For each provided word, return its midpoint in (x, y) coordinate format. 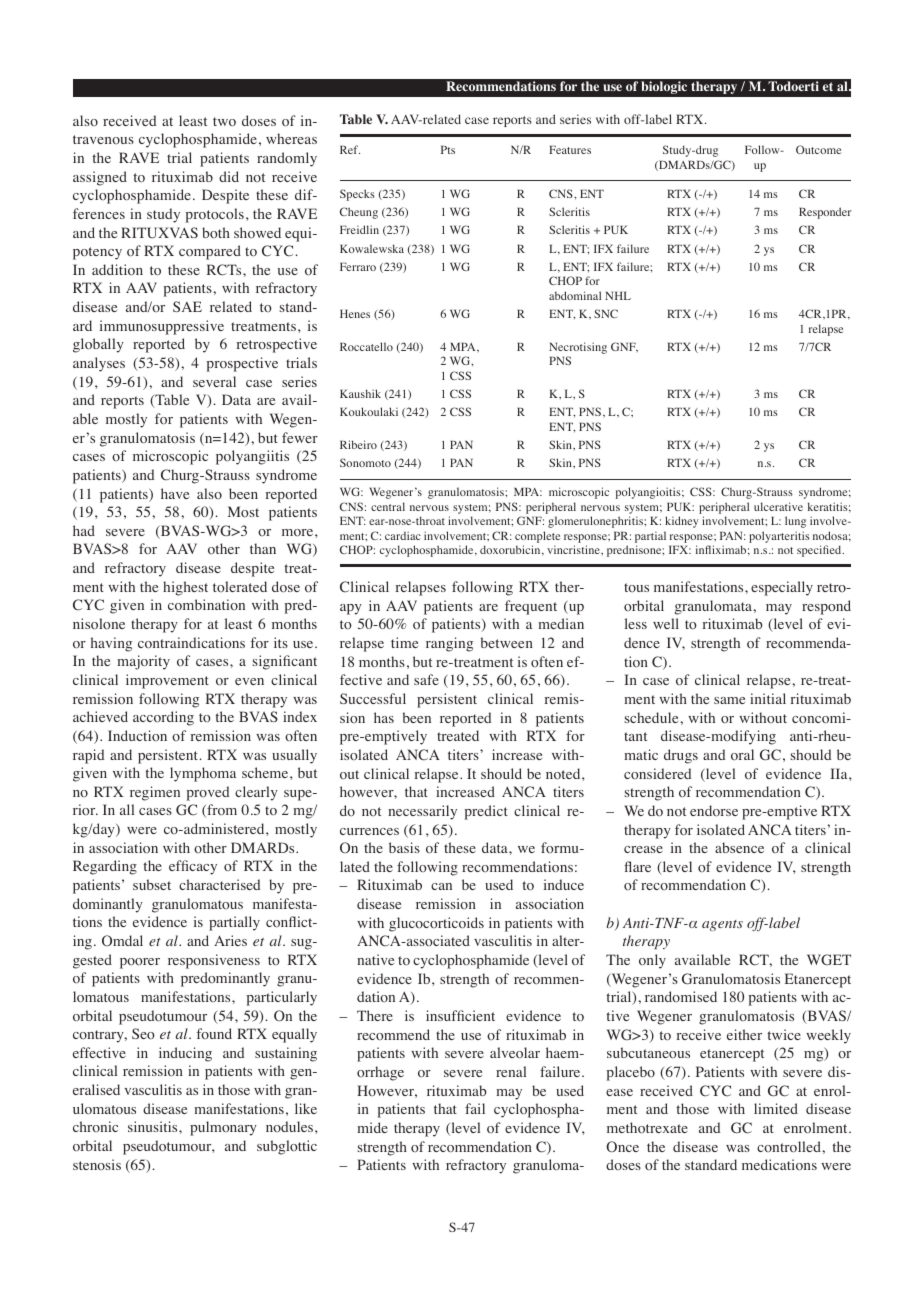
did (229, 176)
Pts (448, 149)
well (666, 623)
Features (570, 149)
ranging (449, 644)
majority (143, 662)
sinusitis (154, 1126)
